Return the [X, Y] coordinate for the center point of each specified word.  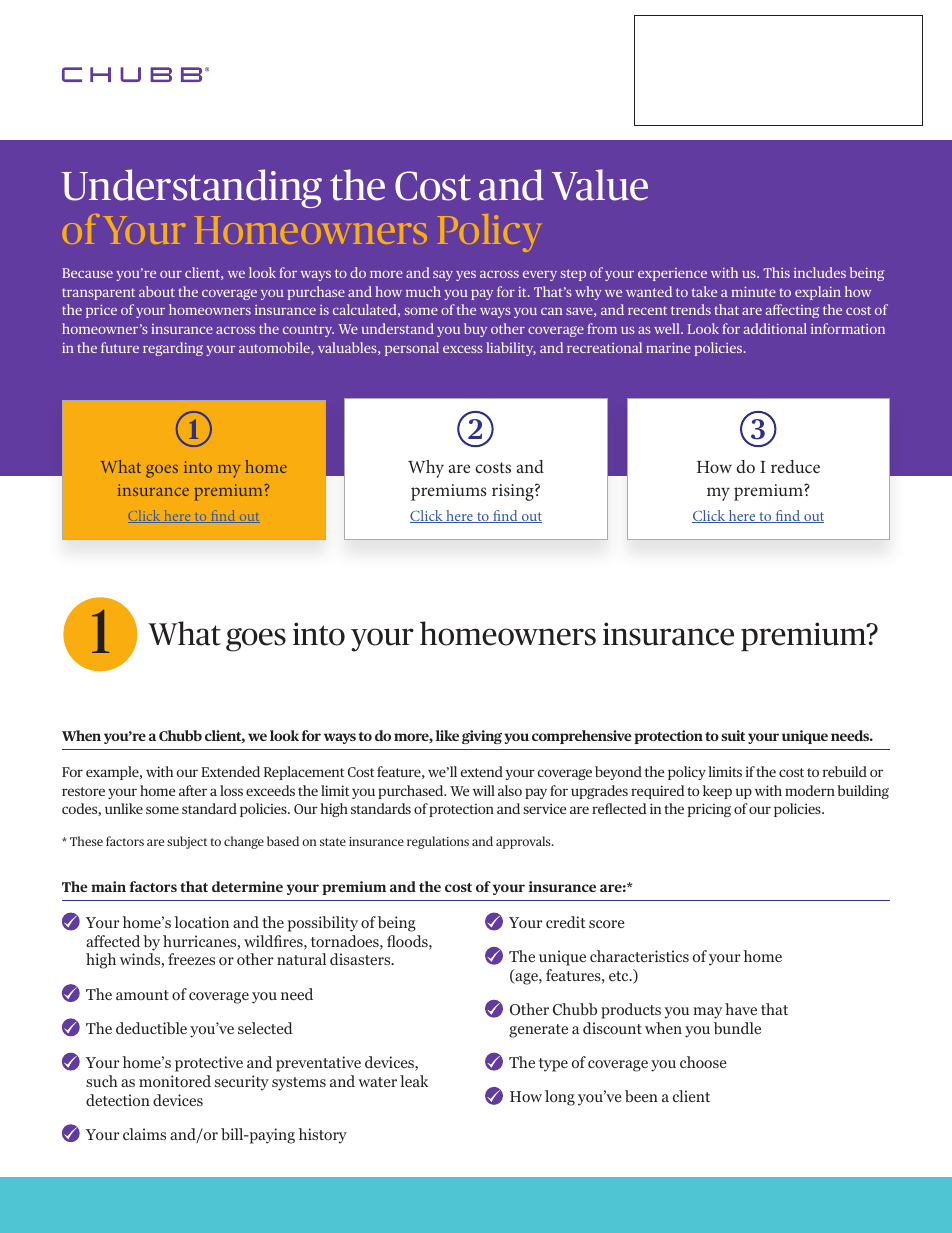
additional [775, 328]
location [201, 922]
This [776, 272]
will [484, 790]
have [741, 1009]
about [157, 291]
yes [466, 276]
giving [482, 737]
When [81, 735]
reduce [795, 466]
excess [463, 349]
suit [733, 735]
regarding [173, 349]
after [193, 790]
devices [178, 1100]
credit [566, 922]
